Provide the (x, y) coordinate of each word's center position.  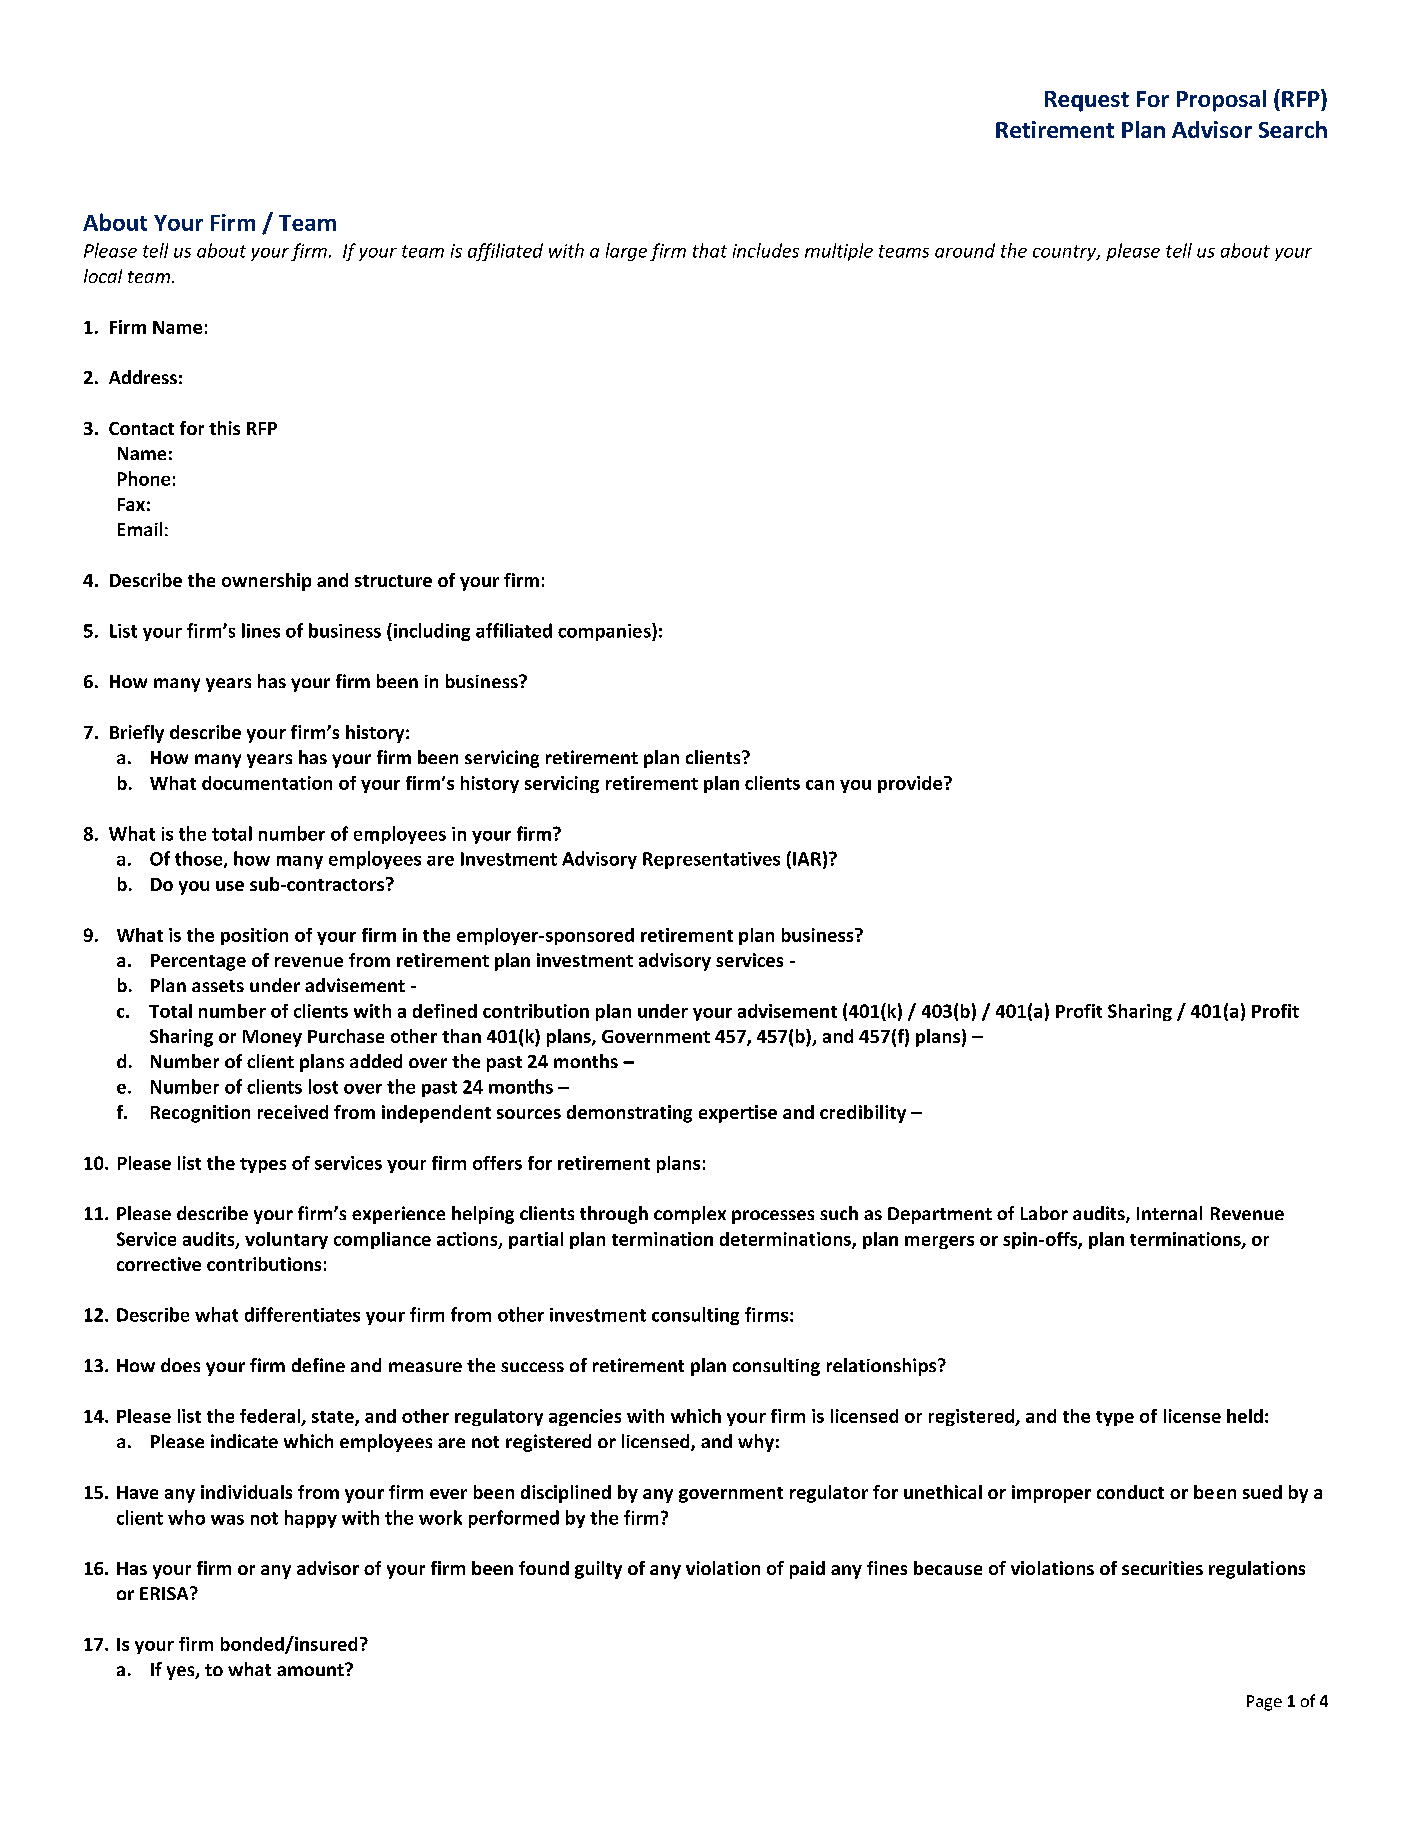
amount (311, 1669)
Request (1087, 101)
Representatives (711, 860)
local (103, 276)
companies (605, 632)
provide (910, 784)
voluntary (286, 1240)
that (710, 250)
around (965, 250)
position (254, 936)
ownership (266, 582)
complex (690, 1215)
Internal (1169, 1213)
